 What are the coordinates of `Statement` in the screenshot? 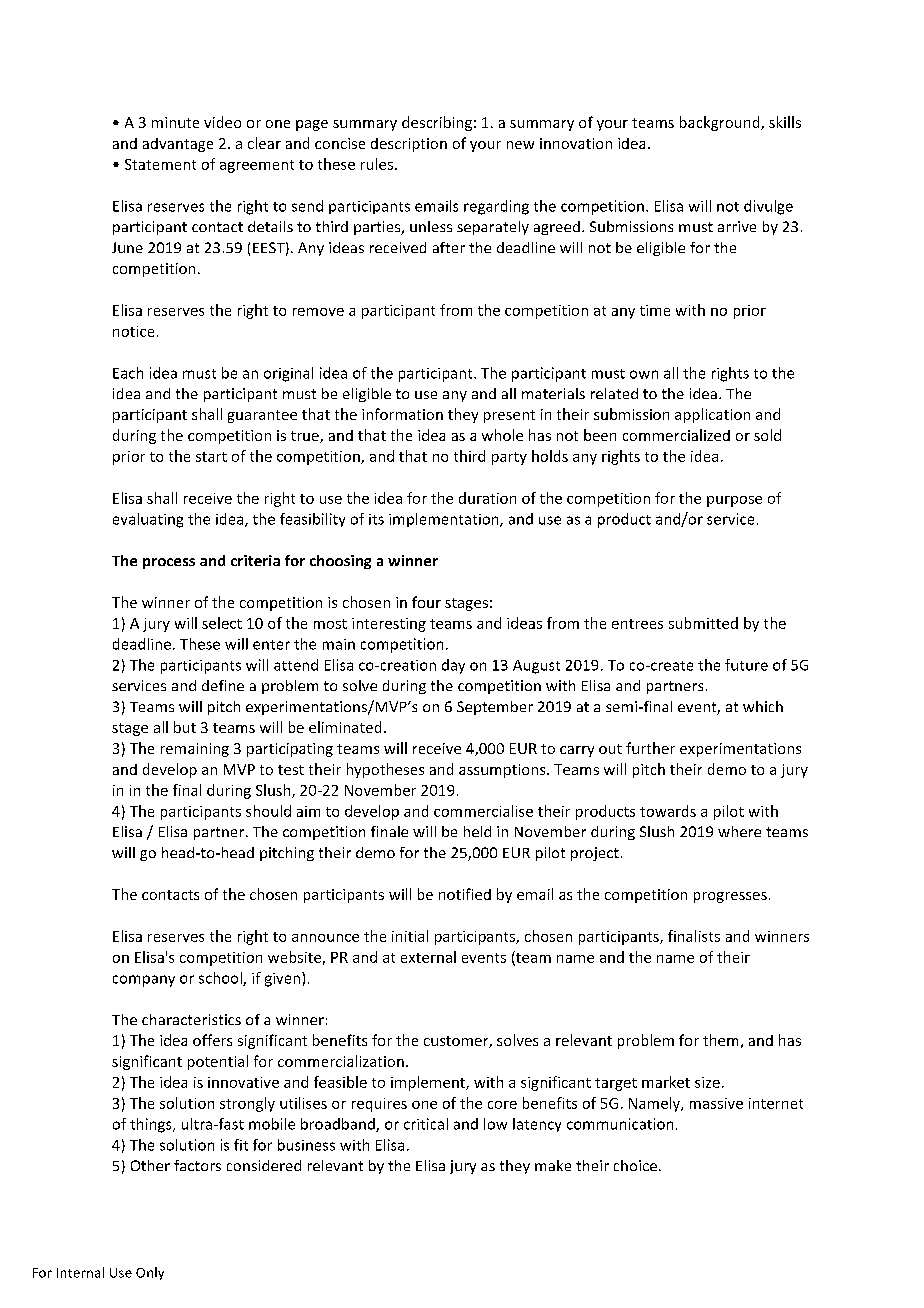 It's located at (160, 164).
